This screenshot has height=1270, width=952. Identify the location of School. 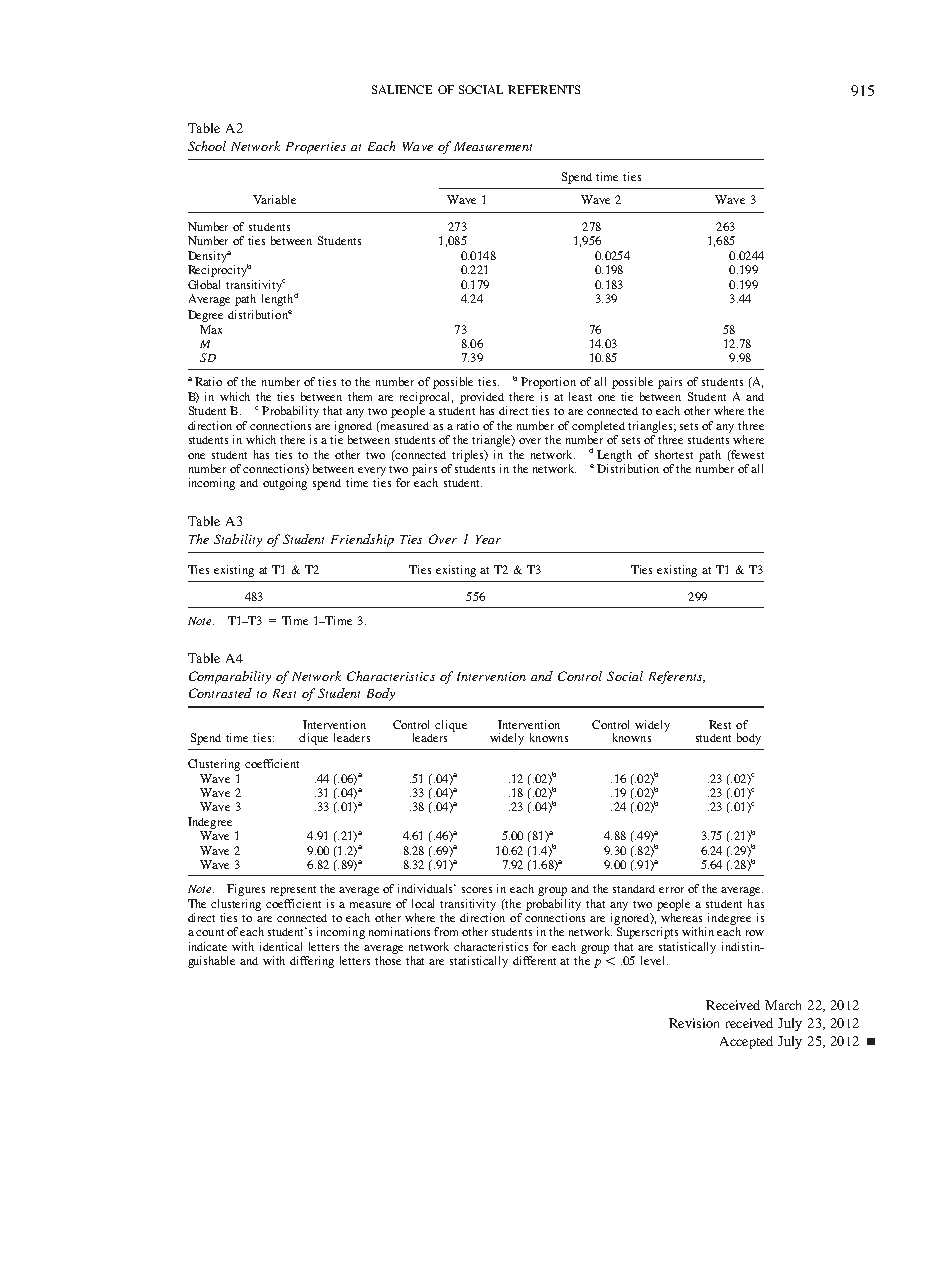
(207, 146).
